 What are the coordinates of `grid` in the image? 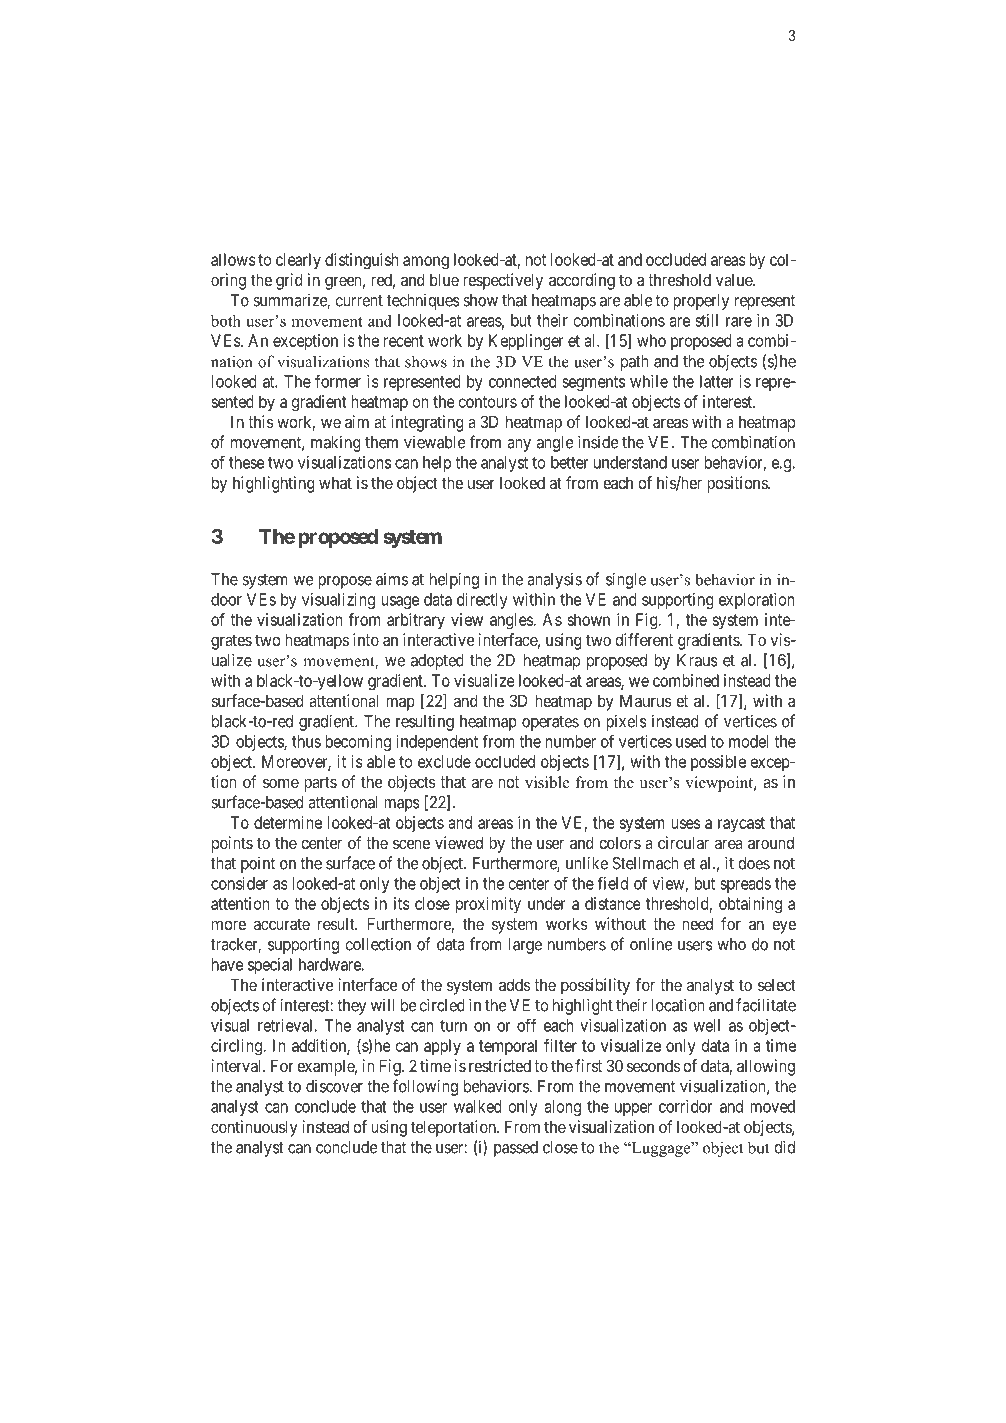 It's located at (289, 281).
